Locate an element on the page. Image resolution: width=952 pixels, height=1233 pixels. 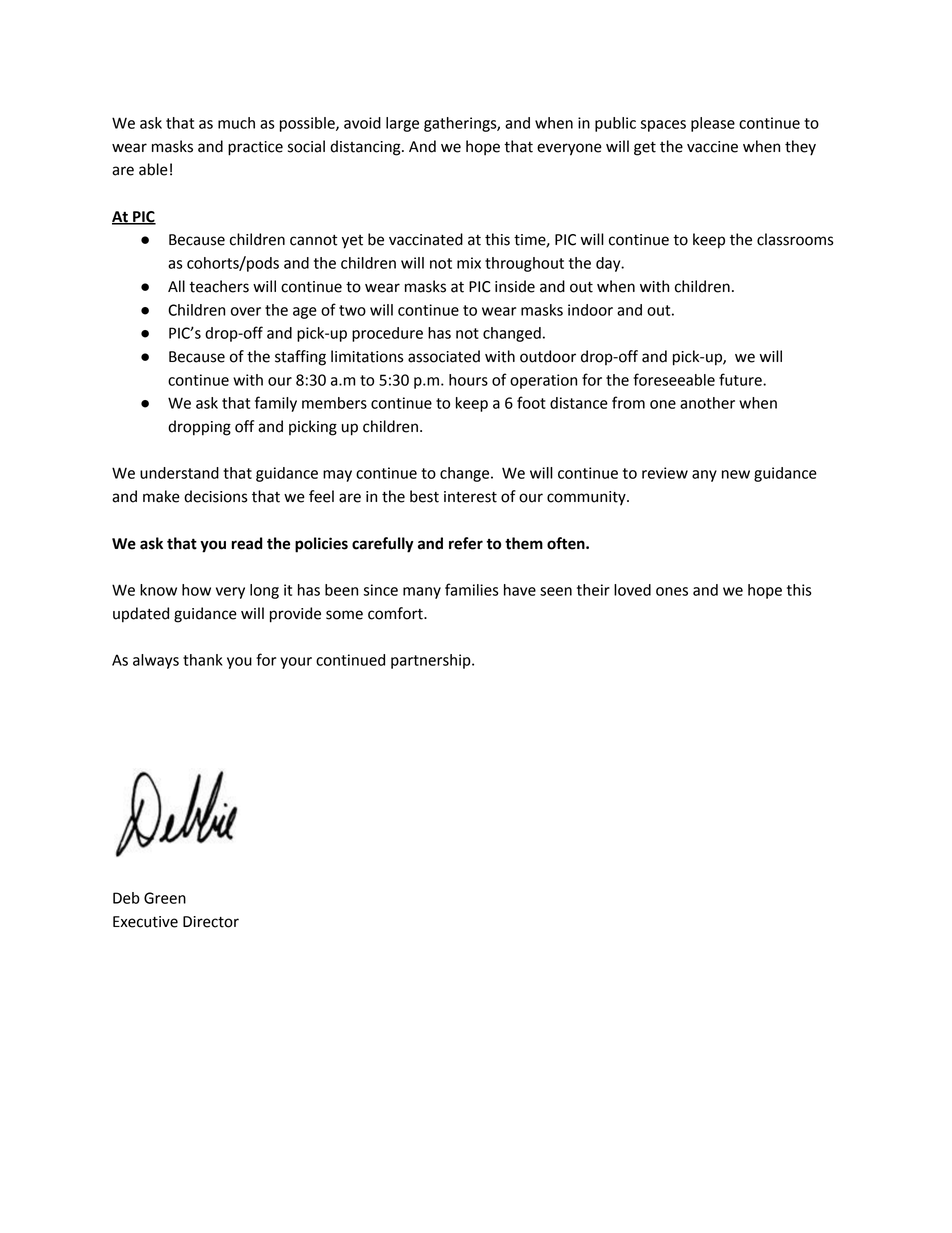
ones is located at coordinates (672, 591).
